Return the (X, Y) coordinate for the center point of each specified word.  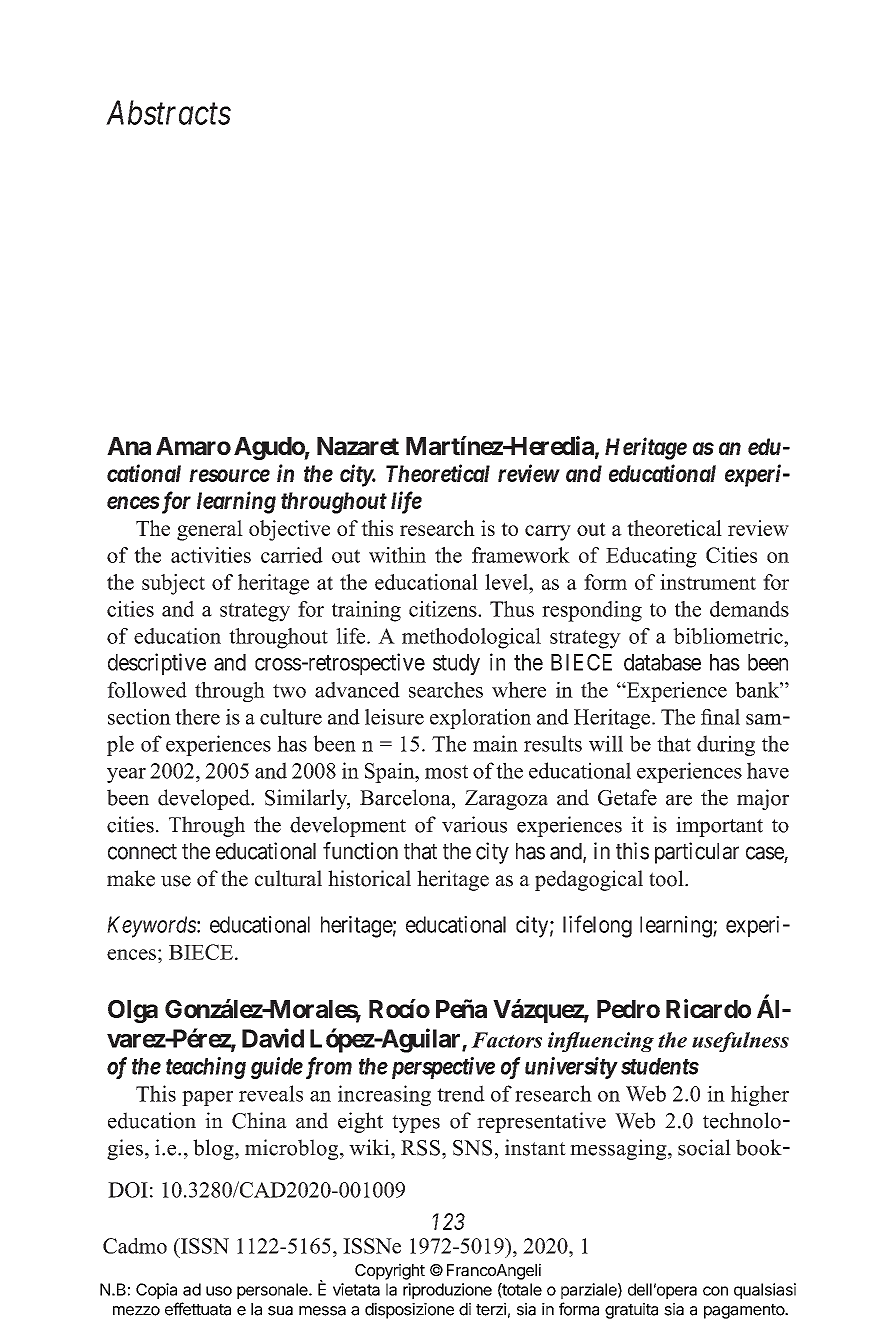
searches (446, 690)
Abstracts (168, 112)
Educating (651, 557)
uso (219, 1291)
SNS (472, 1148)
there (197, 717)
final (720, 717)
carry (548, 533)
